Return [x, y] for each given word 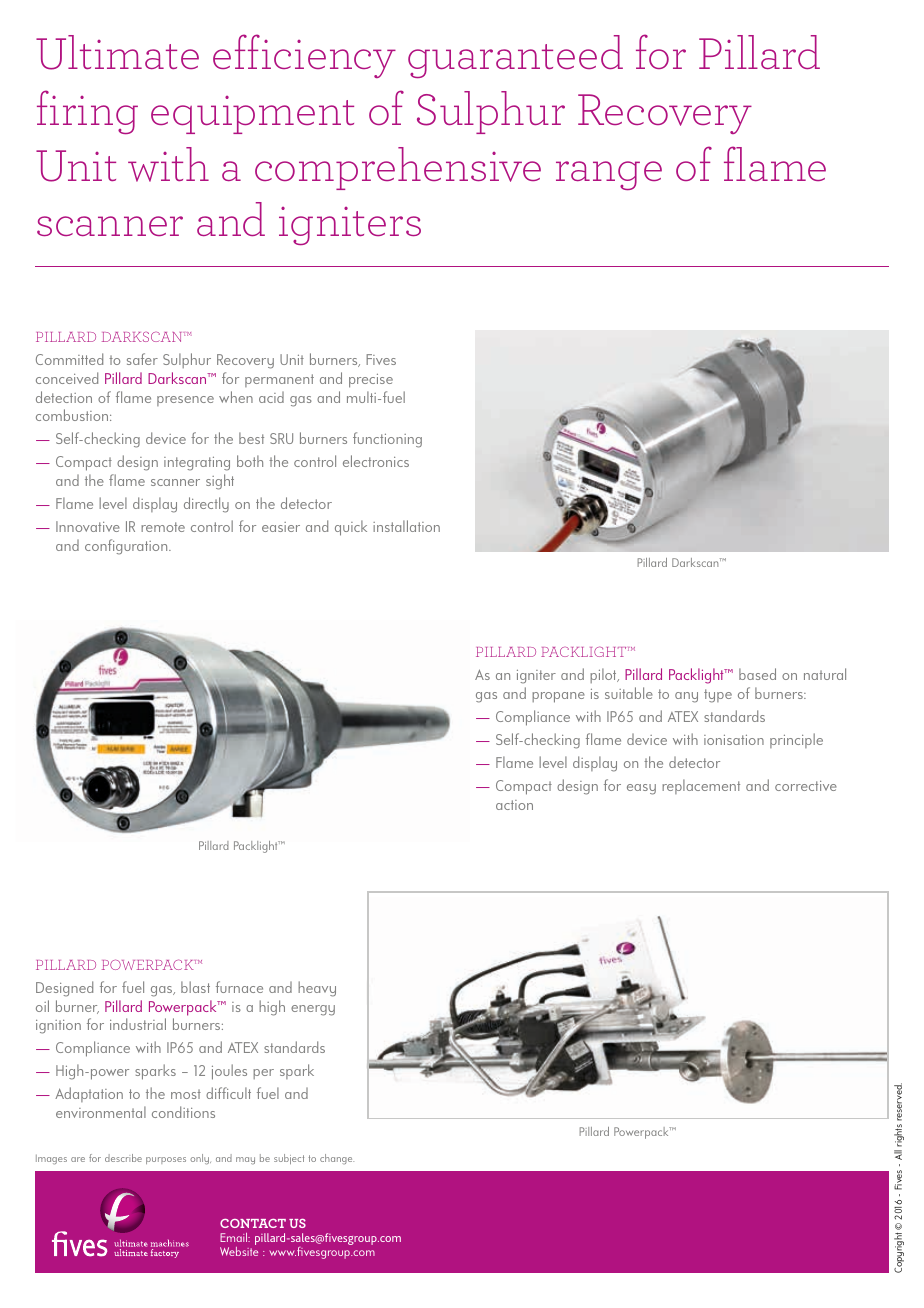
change [337, 1159]
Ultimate [117, 52]
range [609, 175]
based [757, 674]
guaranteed [515, 56]
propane [558, 697]
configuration [127, 547]
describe [123, 1158]
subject [289, 1159]
